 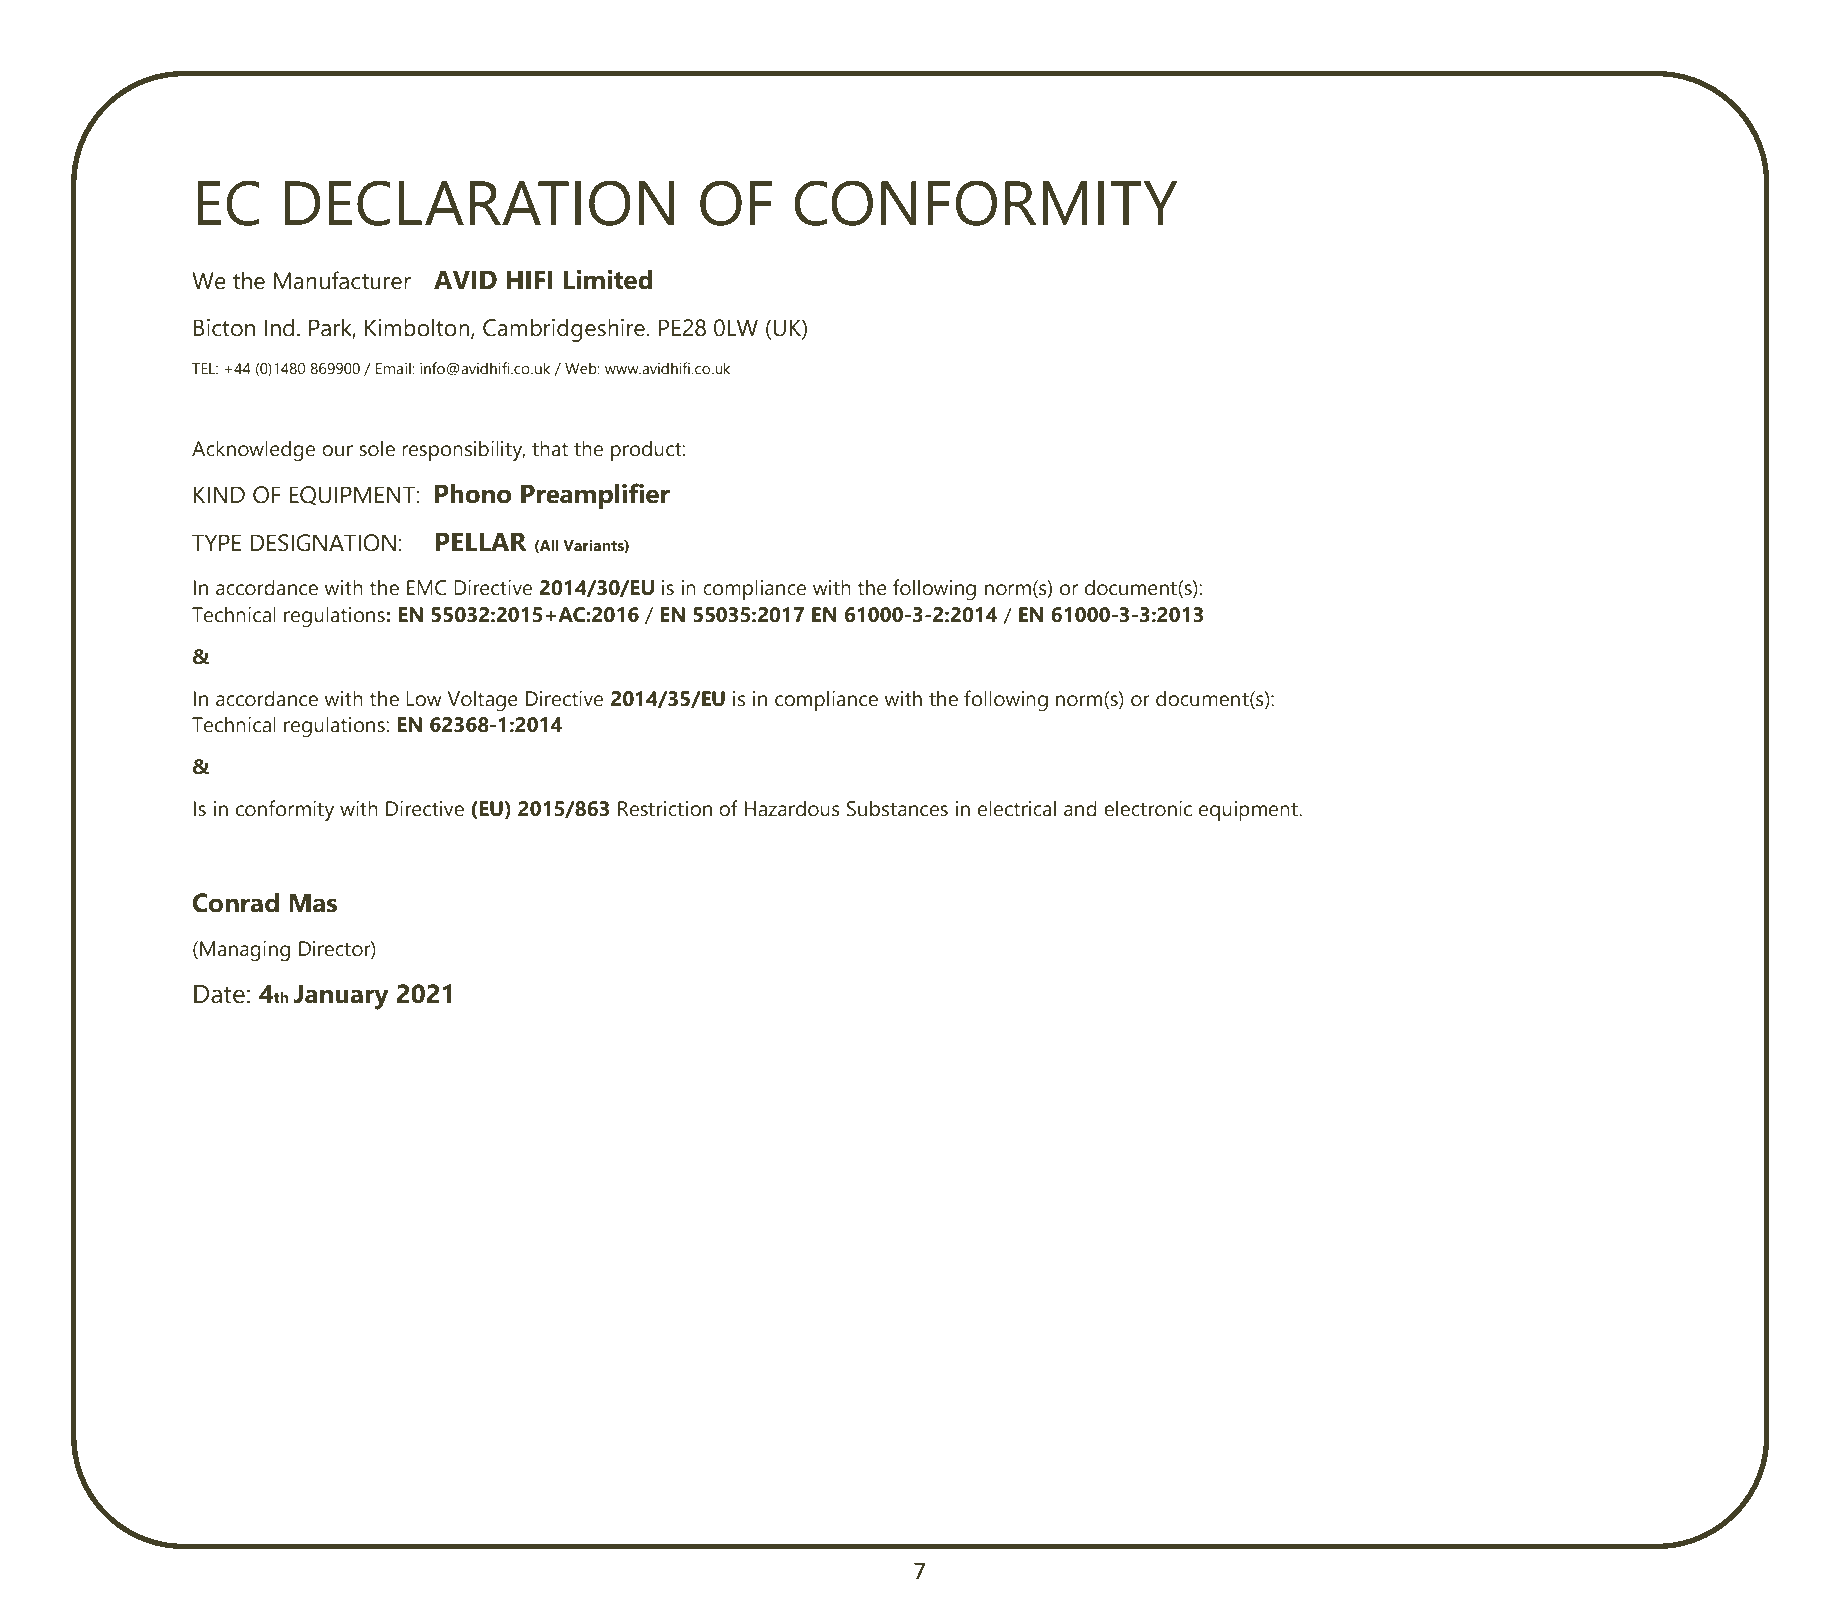 What do you see at coordinates (607, 280) in the screenshot?
I see `Limited` at bounding box center [607, 280].
